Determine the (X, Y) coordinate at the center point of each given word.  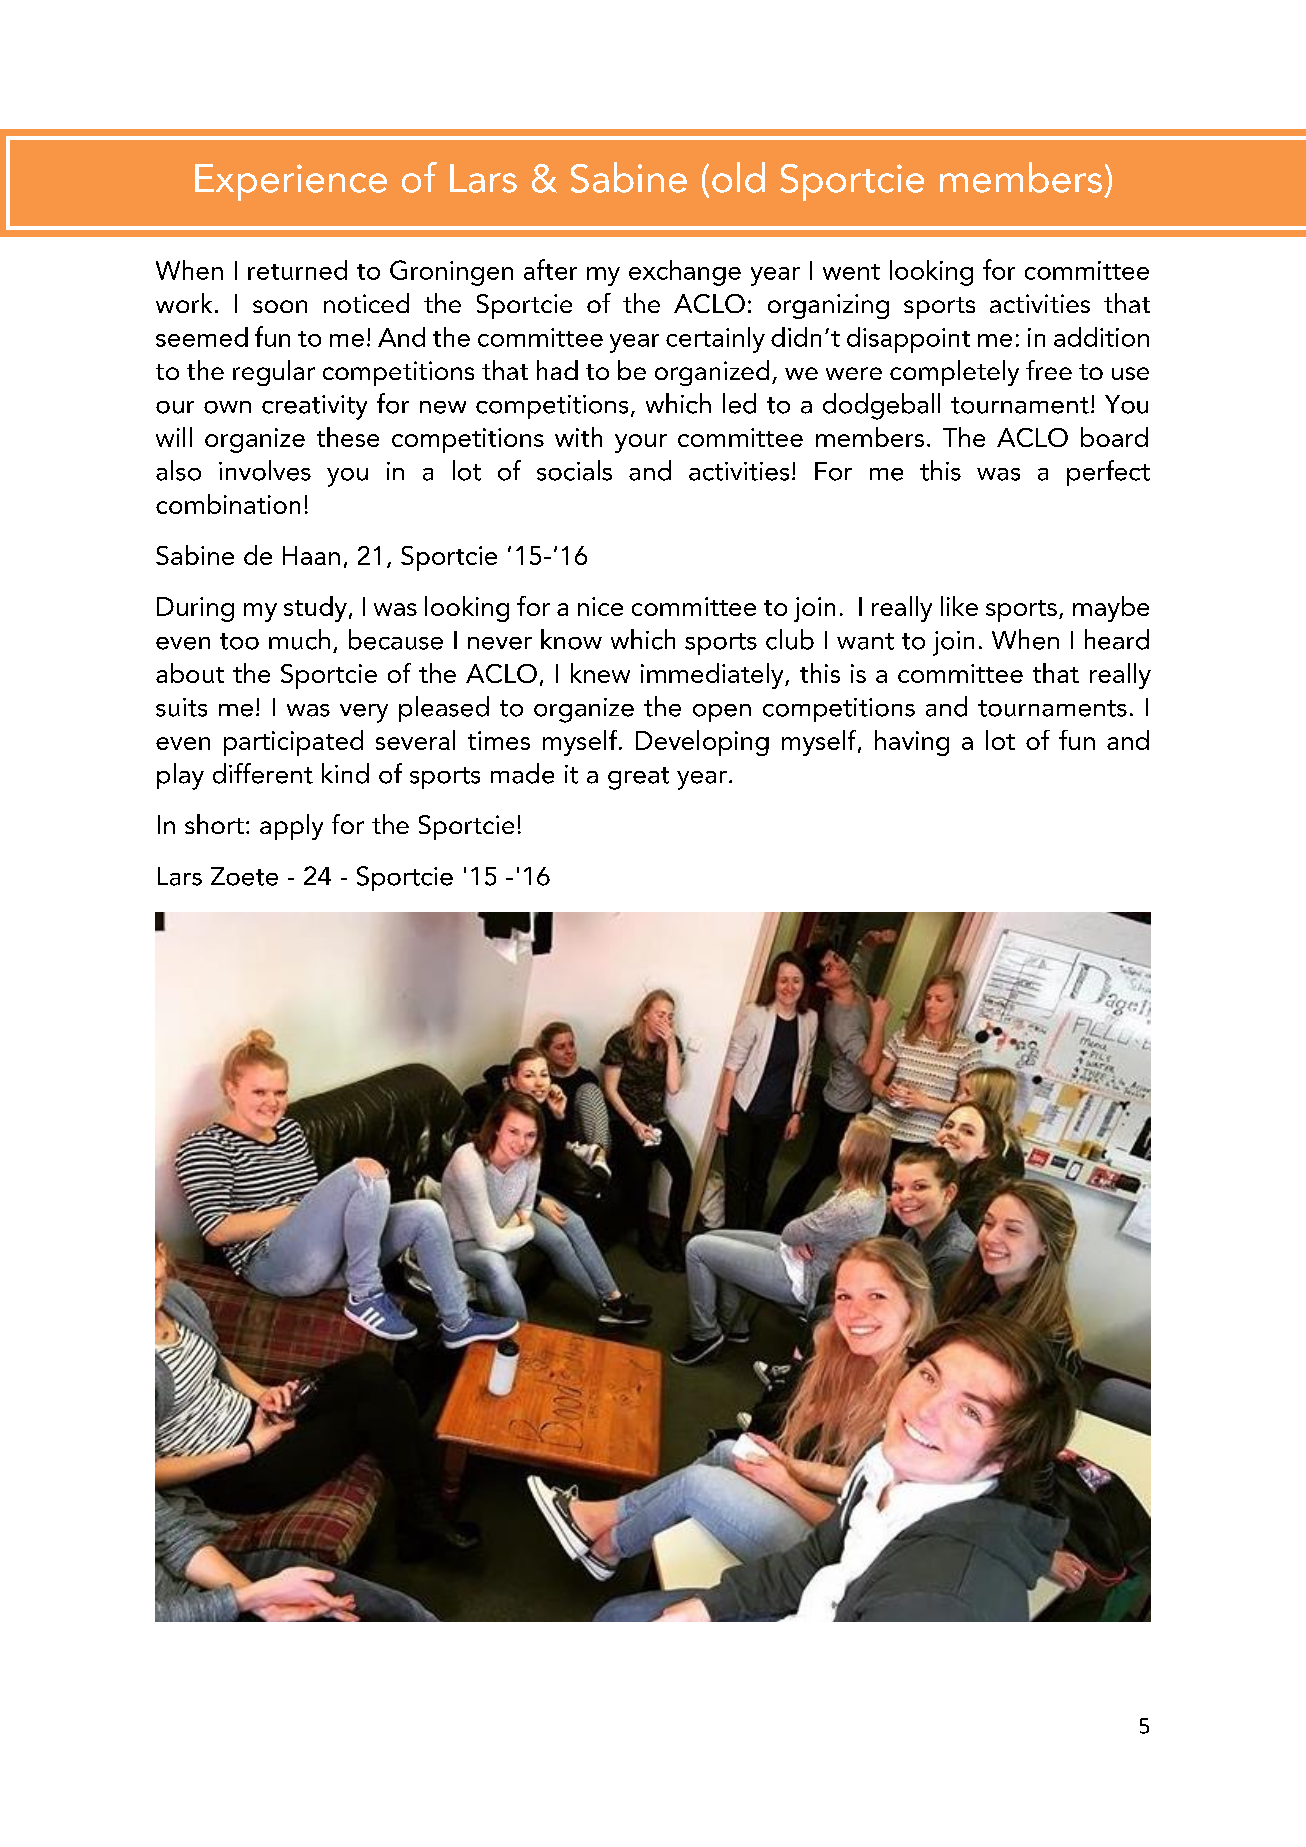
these (348, 437)
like (959, 606)
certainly (715, 340)
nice (600, 606)
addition (1101, 337)
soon (280, 306)
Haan (311, 555)
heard (1117, 639)
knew (600, 673)
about (190, 673)
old (738, 177)
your (641, 443)
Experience (291, 182)
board (1114, 437)
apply (291, 827)
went (851, 272)
